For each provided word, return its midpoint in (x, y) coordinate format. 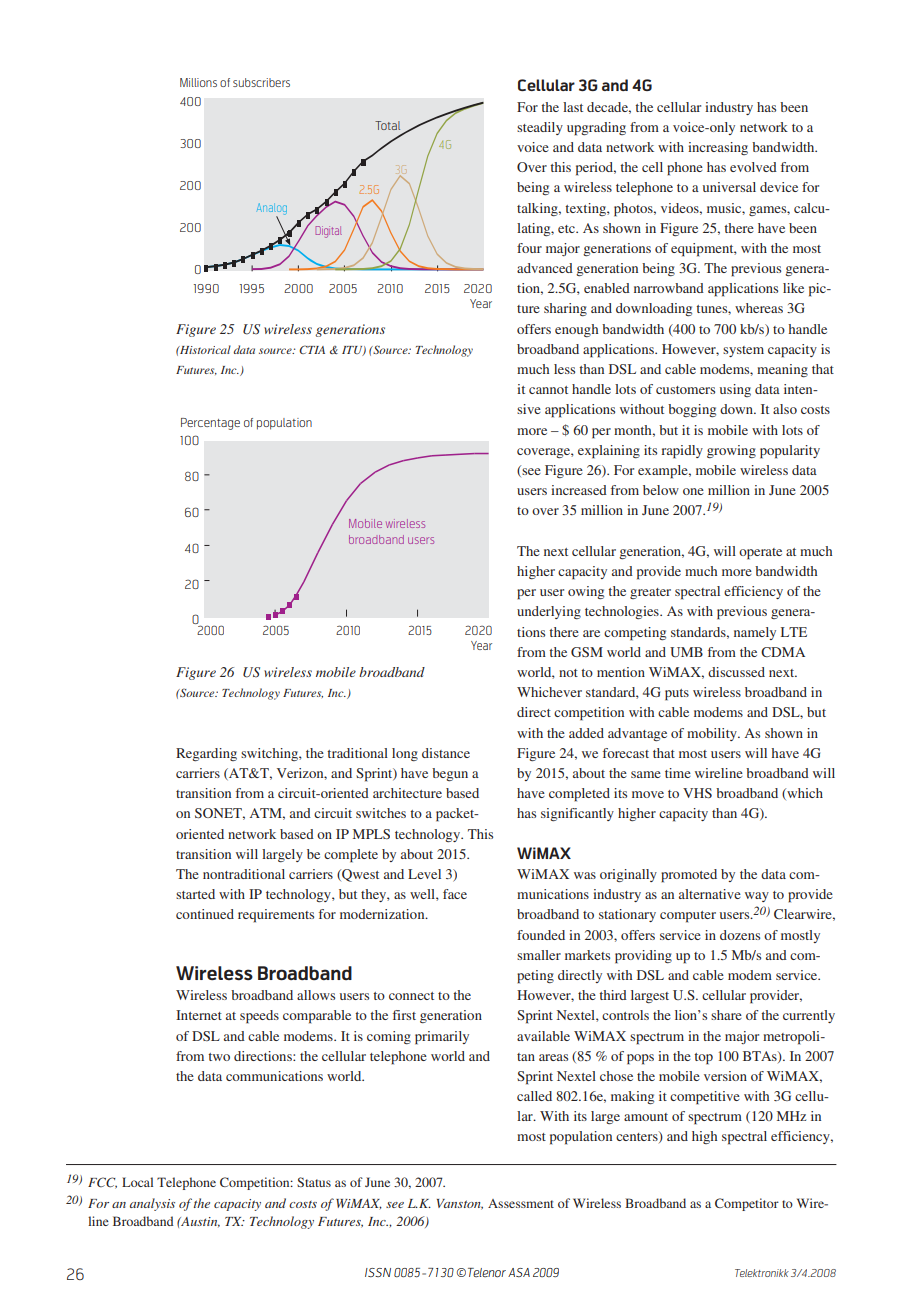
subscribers (261, 82)
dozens (740, 935)
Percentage (210, 424)
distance (446, 753)
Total (387, 125)
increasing (718, 148)
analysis (152, 1204)
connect (411, 996)
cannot (548, 390)
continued (205, 914)
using (735, 390)
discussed (736, 672)
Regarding (206, 754)
